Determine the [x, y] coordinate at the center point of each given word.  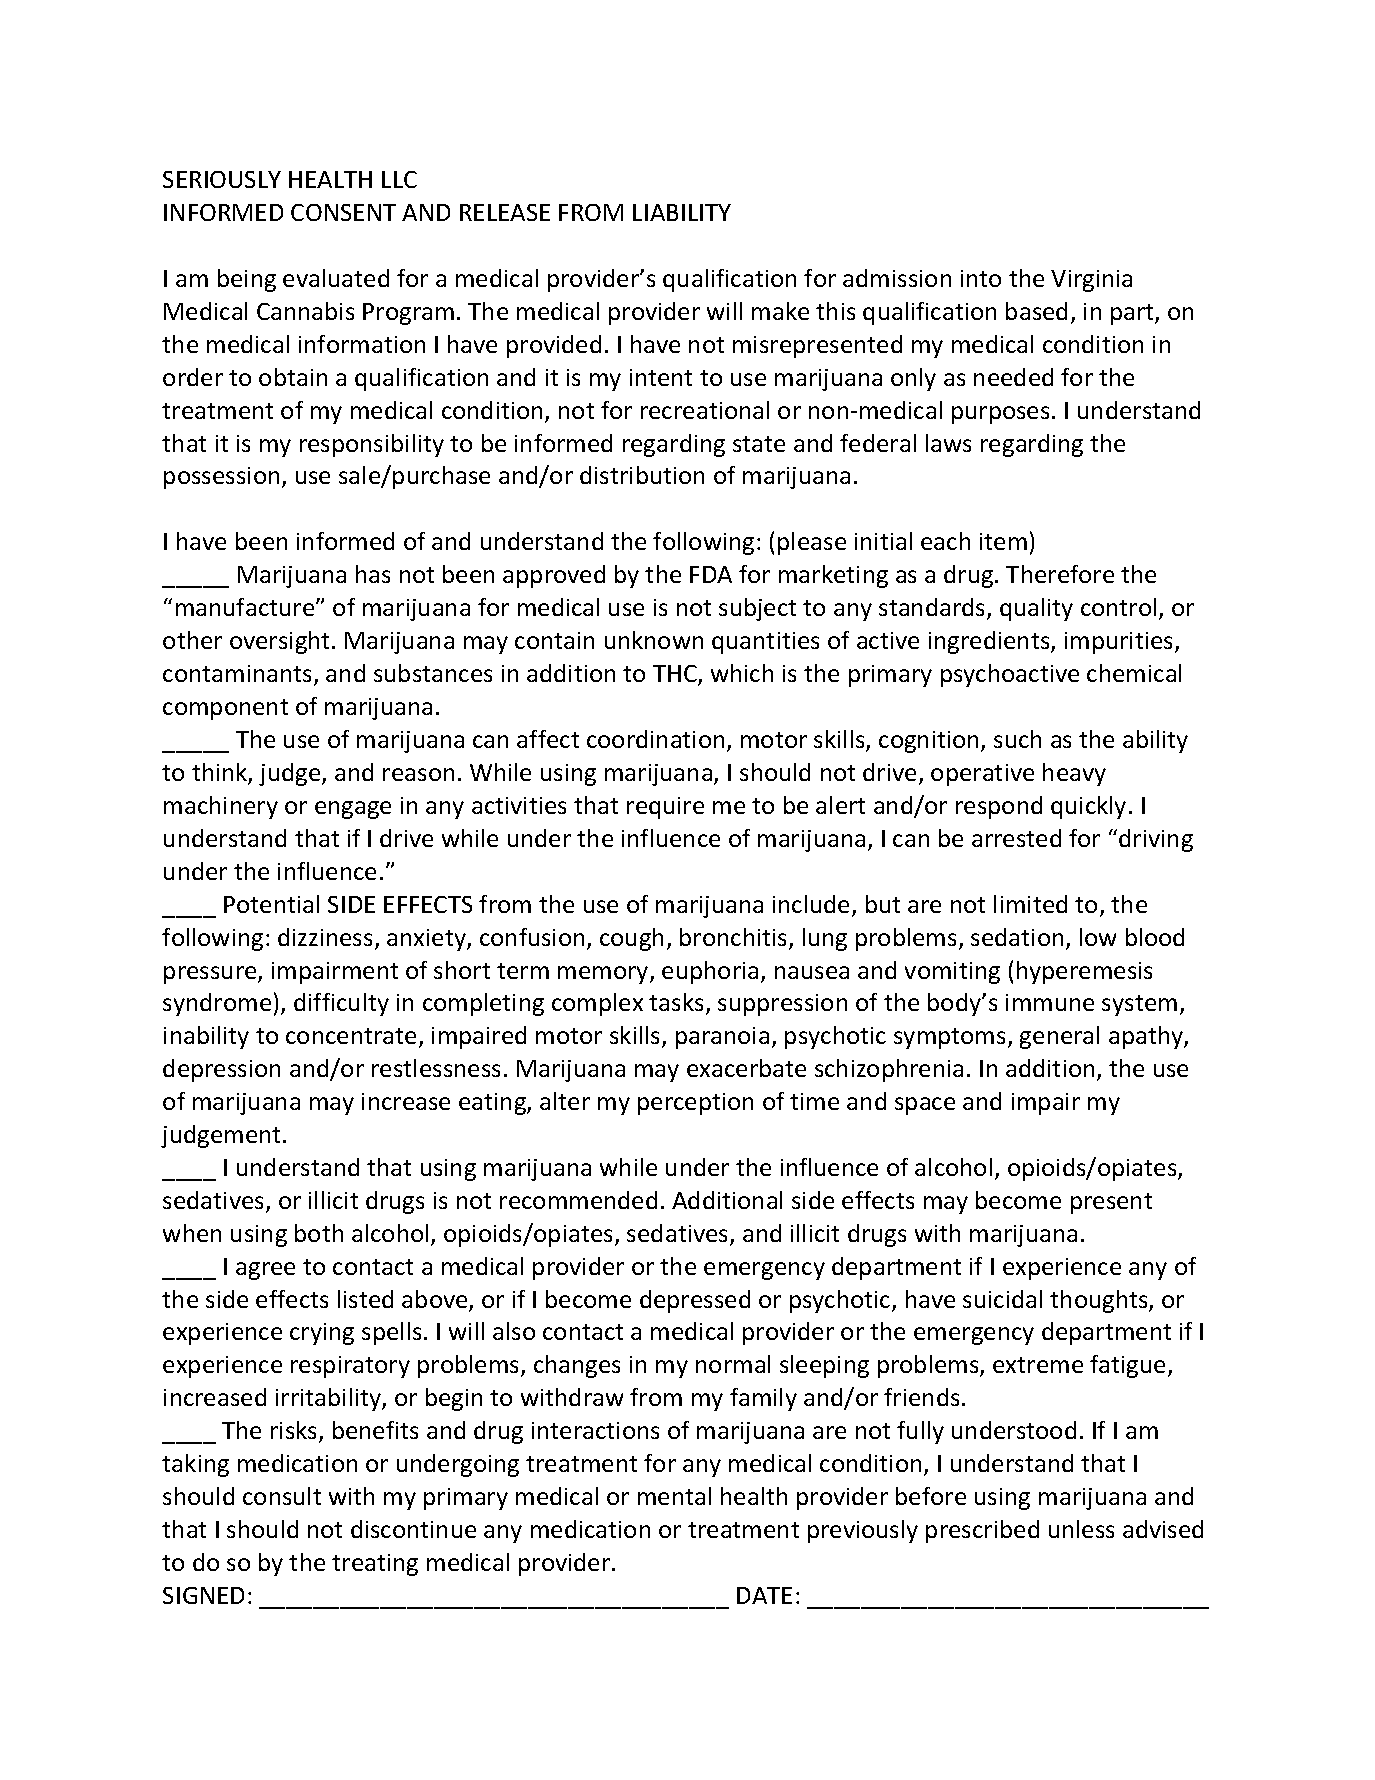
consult [282, 1496]
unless [1081, 1529]
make [780, 311]
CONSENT [343, 212]
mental [674, 1496]
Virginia [1091, 281]
